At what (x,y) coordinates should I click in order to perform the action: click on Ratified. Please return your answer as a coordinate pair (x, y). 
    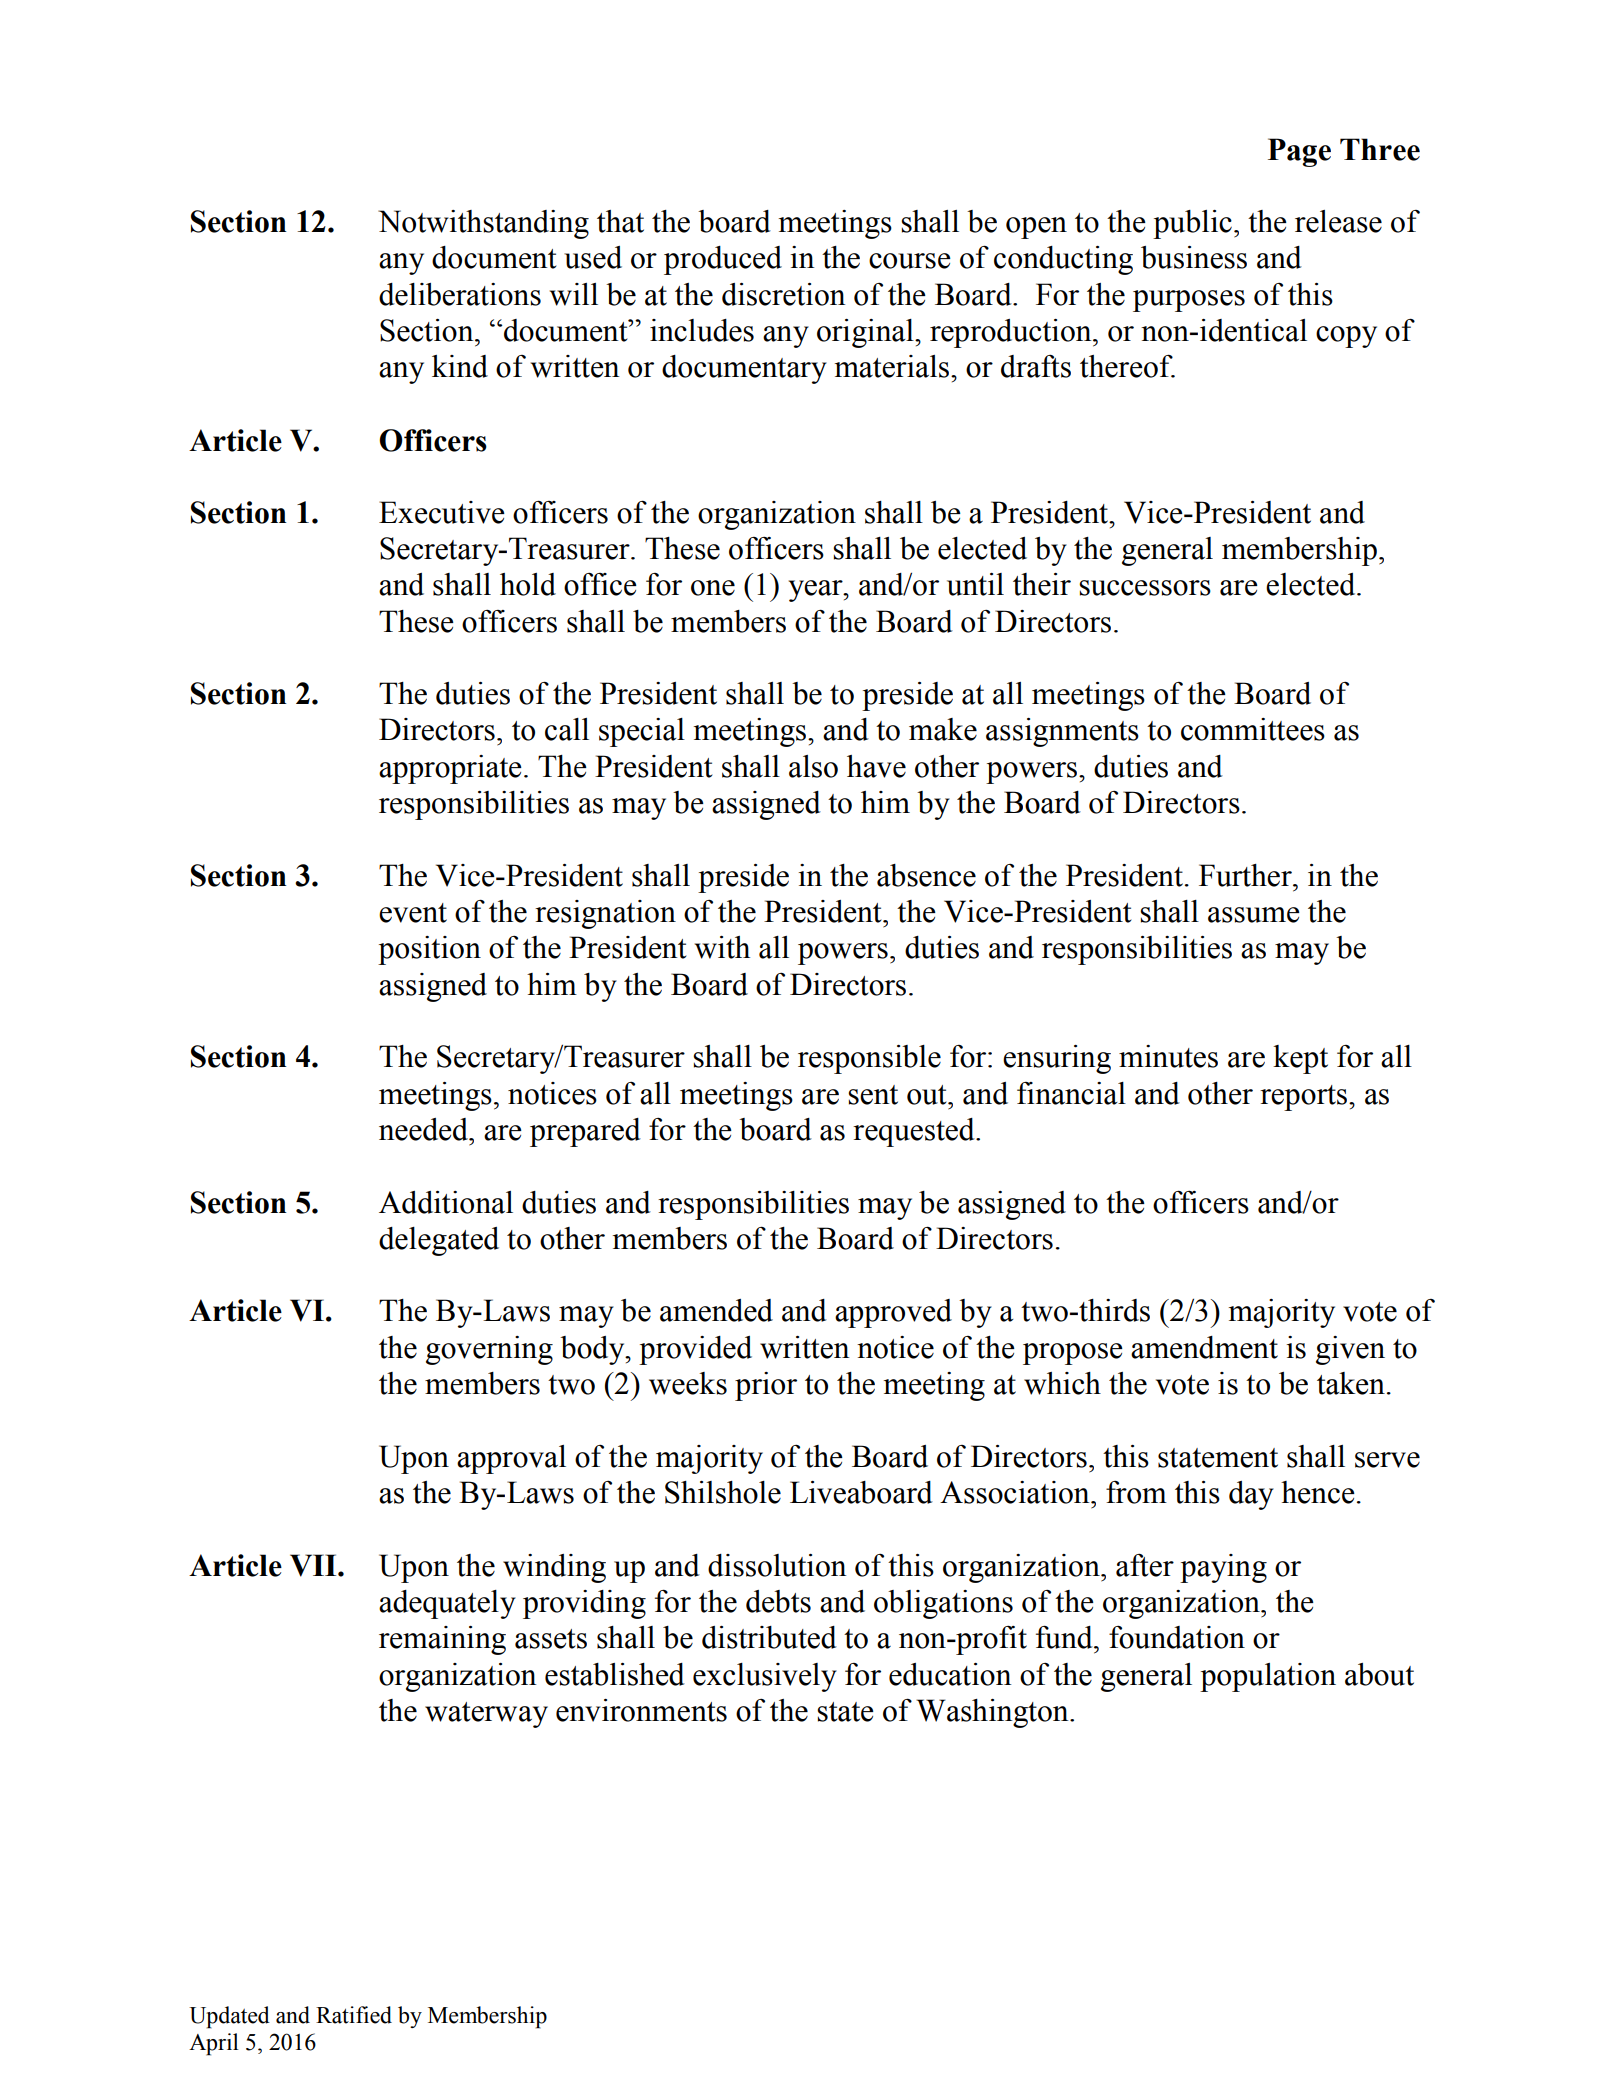
    Looking at the image, I should click on (354, 2015).
